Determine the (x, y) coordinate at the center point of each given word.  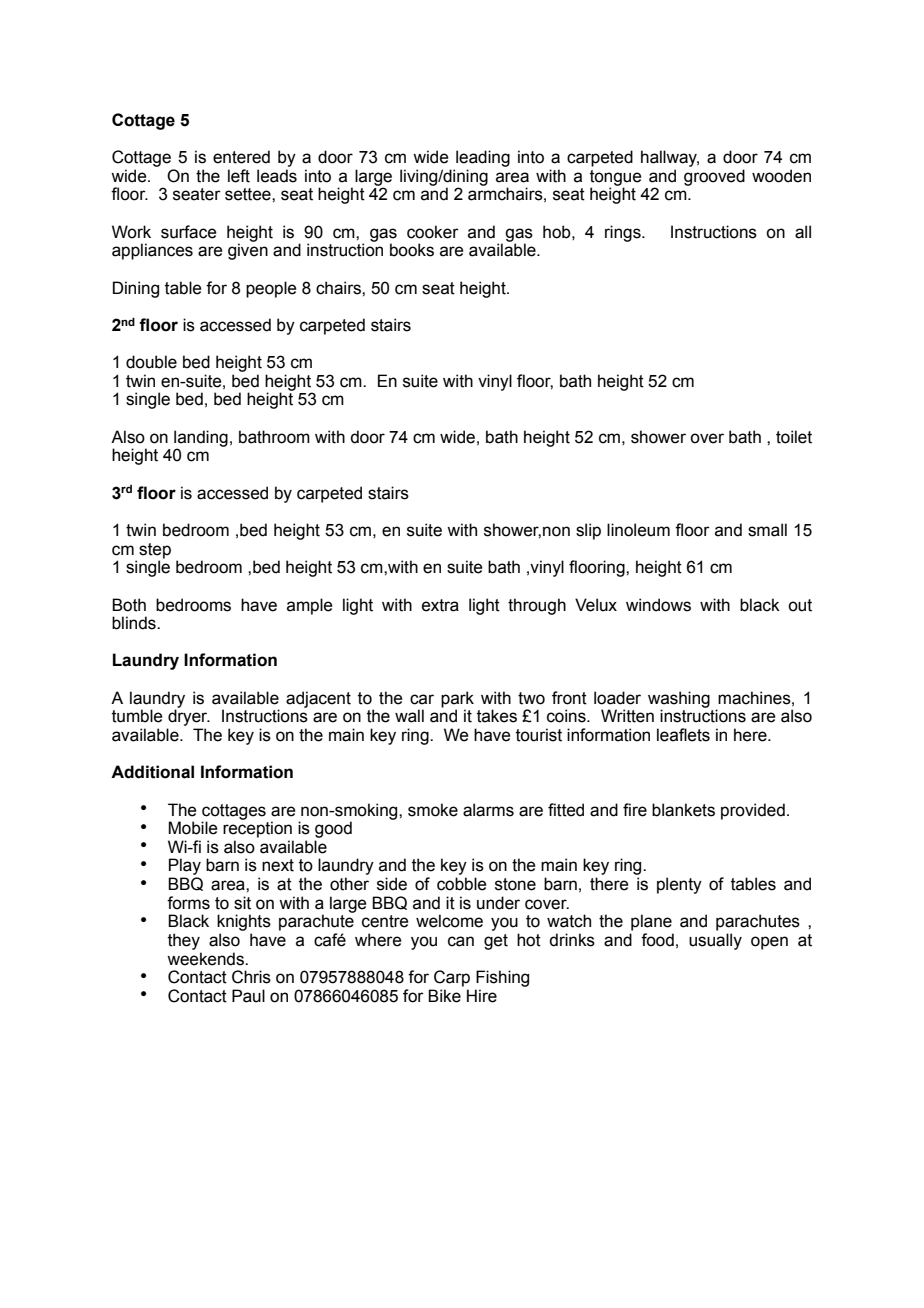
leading (483, 158)
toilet (794, 437)
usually (715, 941)
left (239, 176)
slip (588, 531)
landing (201, 439)
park (457, 700)
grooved (714, 177)
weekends (206, 959)
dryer (189, 717)
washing (679, 700)
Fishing (502, 978)
